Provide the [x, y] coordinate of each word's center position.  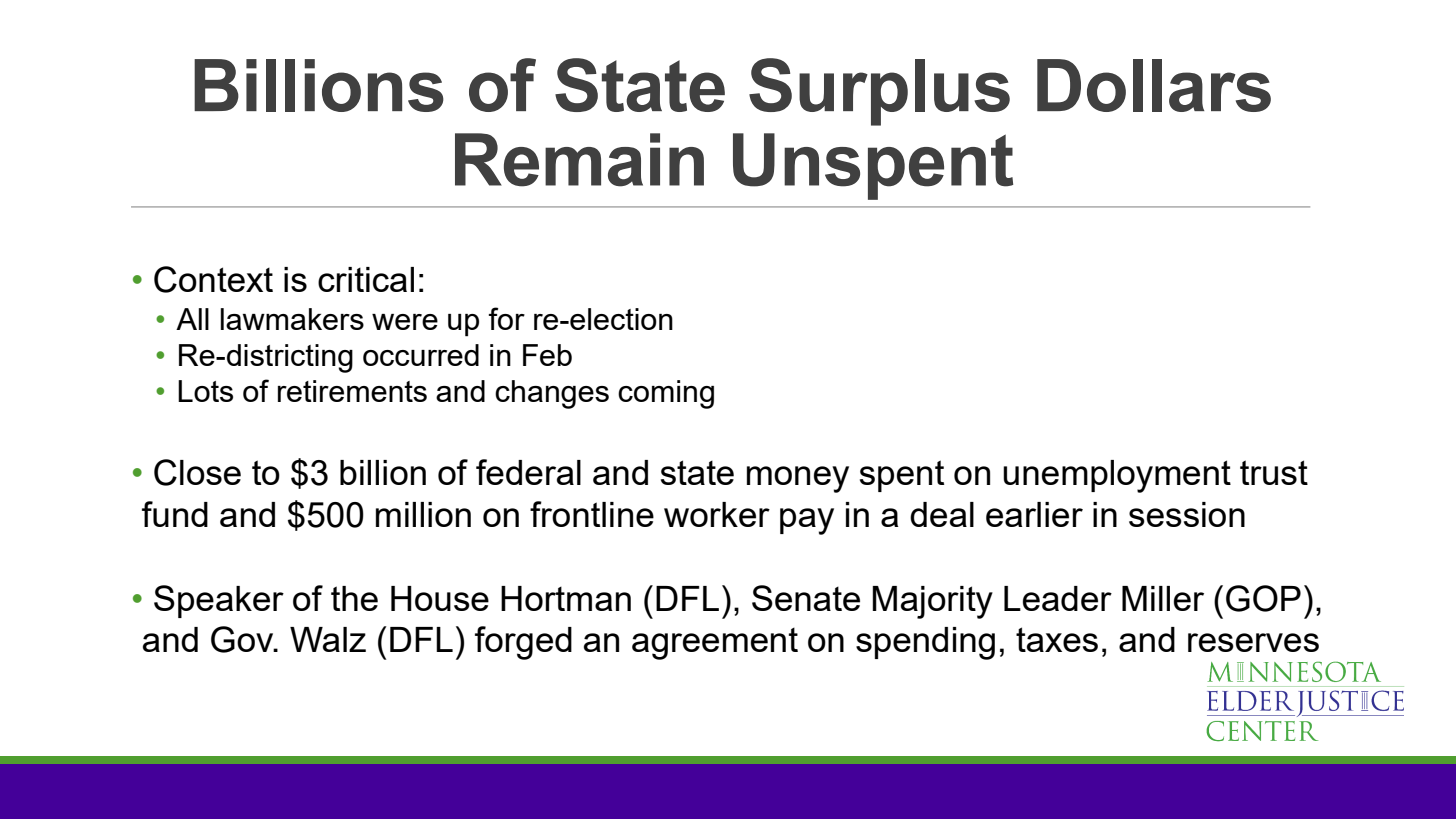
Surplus [879, 92]
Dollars [1154, 85]
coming [666, 394]
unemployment [1117, 476]
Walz [328, 639]
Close [197, 472]
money [798, 479]
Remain [579, 160]
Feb [547, 355]
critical [366, 279]
